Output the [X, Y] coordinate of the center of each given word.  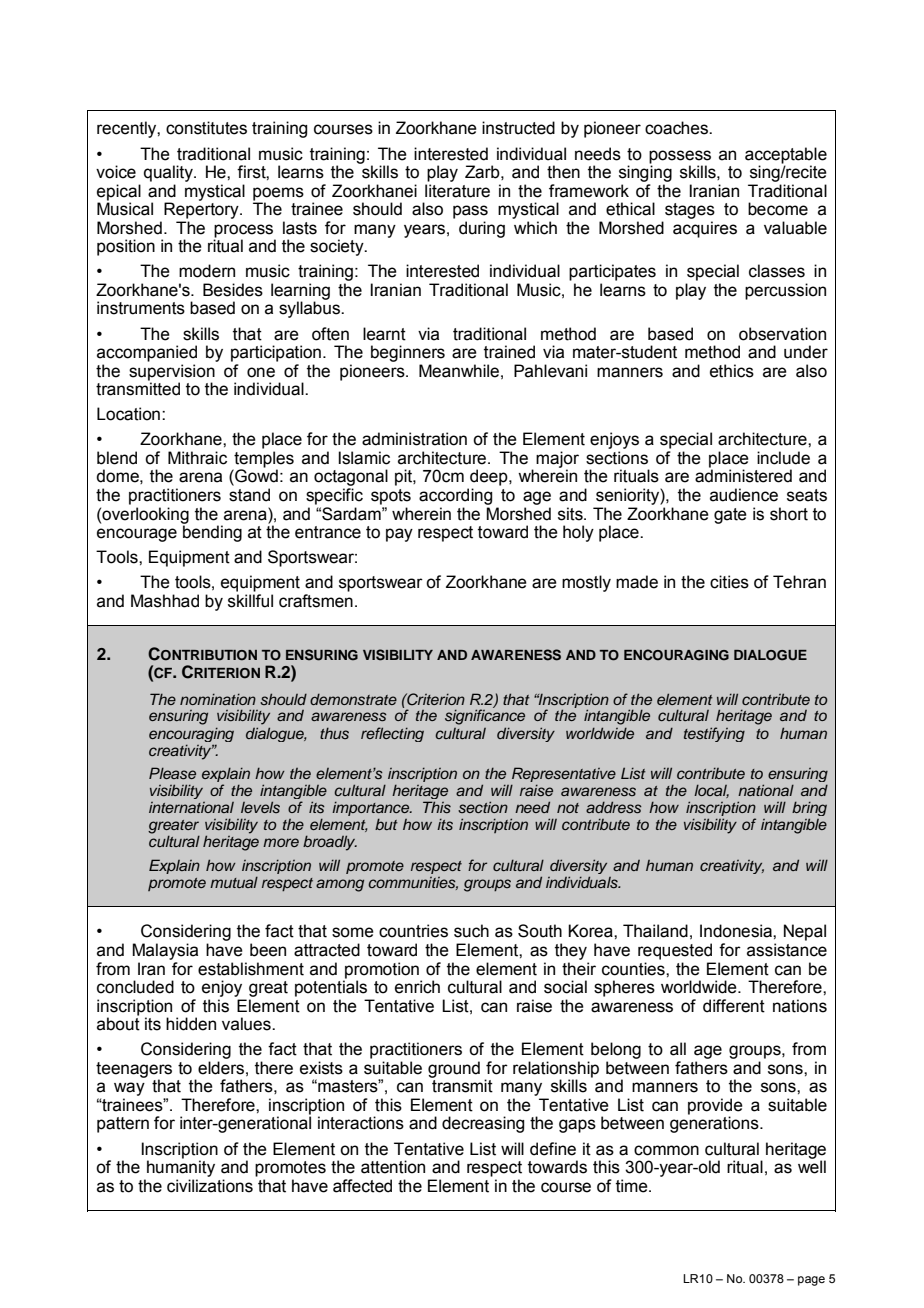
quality [169, 173]
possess [680, 157]
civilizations [210, 1186]
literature [457, 191]
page [811, 1281]
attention [393, 1167]
